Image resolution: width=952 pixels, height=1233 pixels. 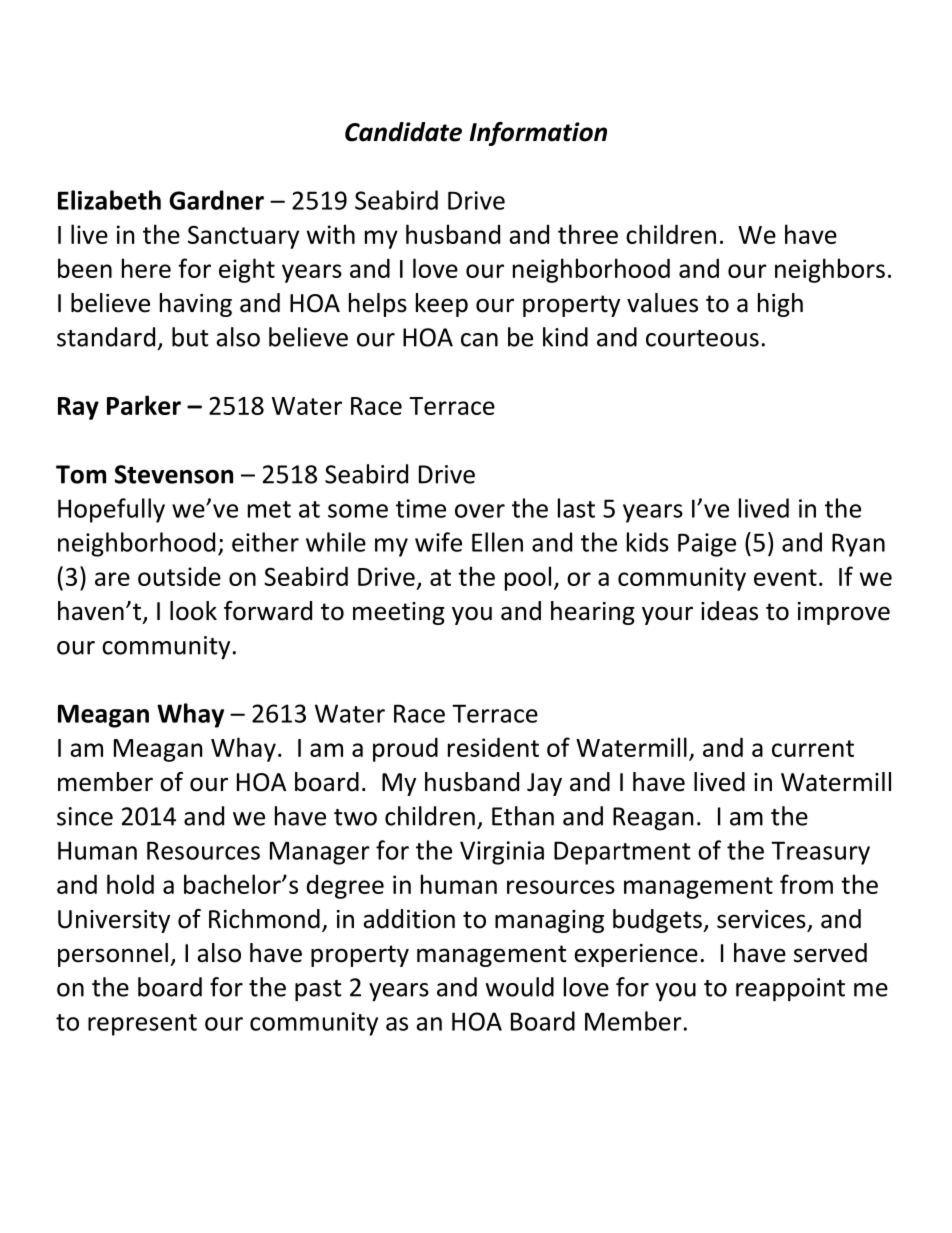 I want to click on Gardner, so click(x=216, y=200).
